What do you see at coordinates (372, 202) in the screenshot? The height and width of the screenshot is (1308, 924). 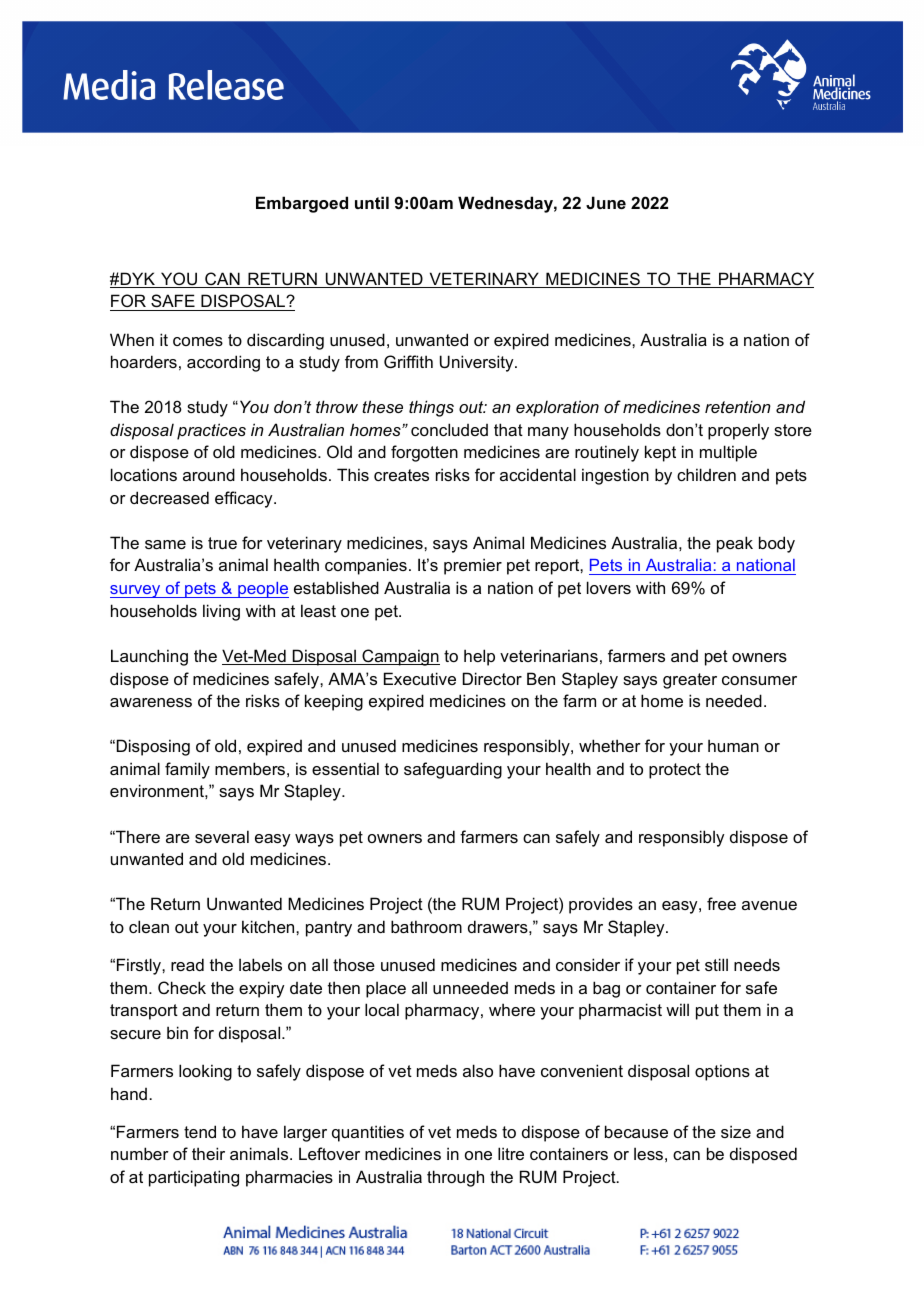 I see `until` at bounding box center [372, 202].
